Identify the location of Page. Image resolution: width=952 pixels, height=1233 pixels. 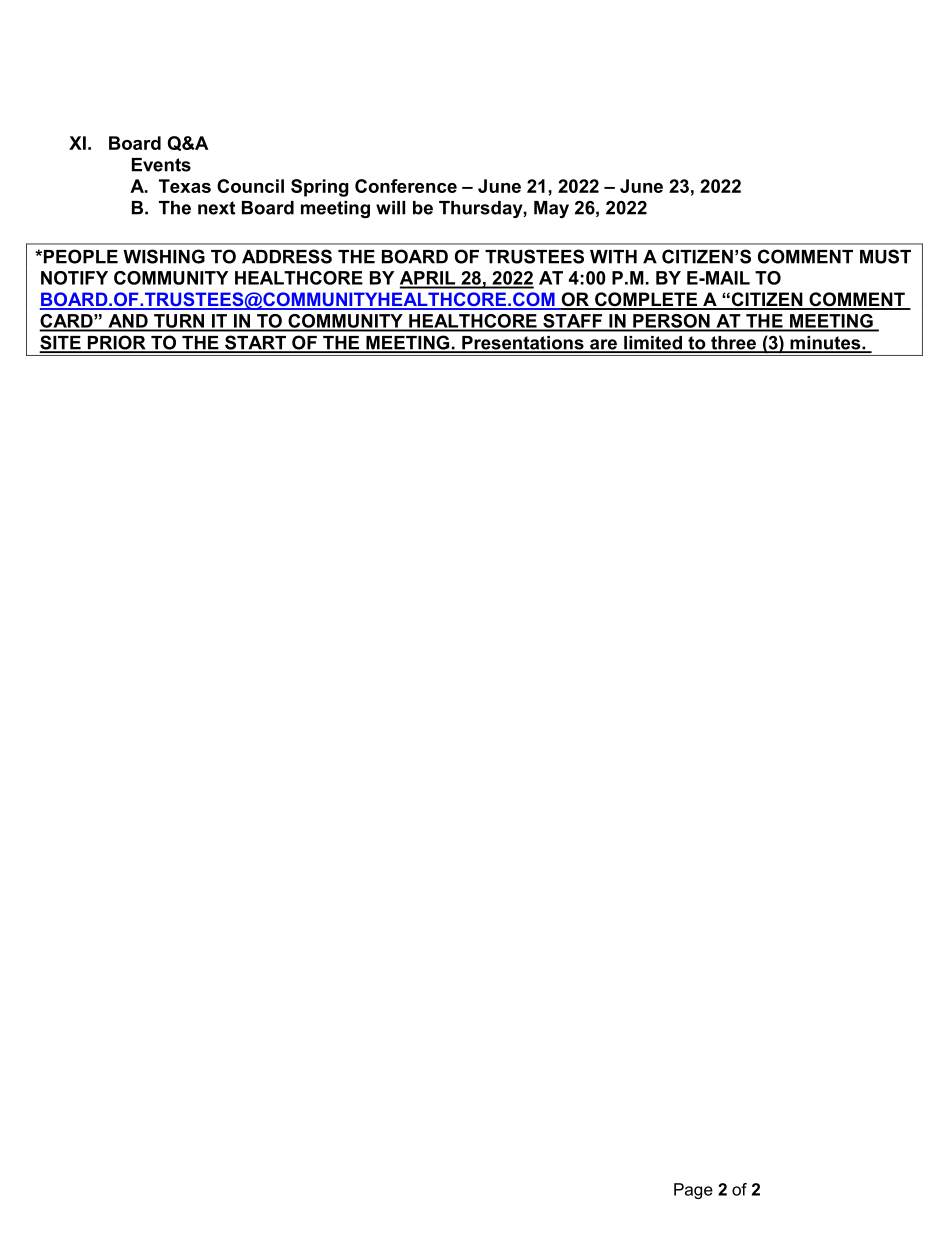
(693, 1191).
